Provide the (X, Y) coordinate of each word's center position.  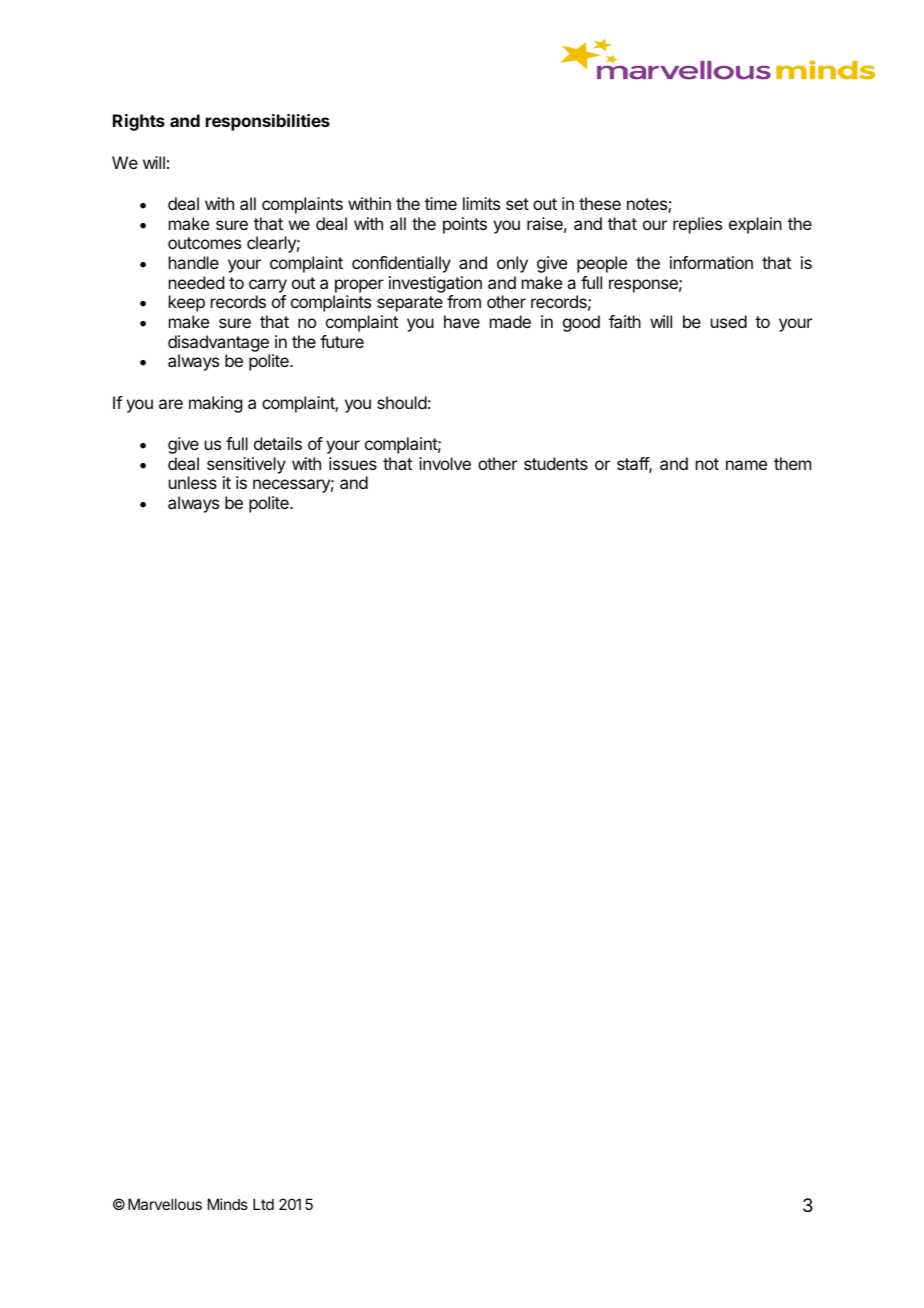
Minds (228, 1204)
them (792, 463)
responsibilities (268, 122)
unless (193, 482)
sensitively (246, 465)
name (746, 465)
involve (445, 463)
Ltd (263, 1204)
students (556, 463)
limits (481, 203)
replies (697, 225)
